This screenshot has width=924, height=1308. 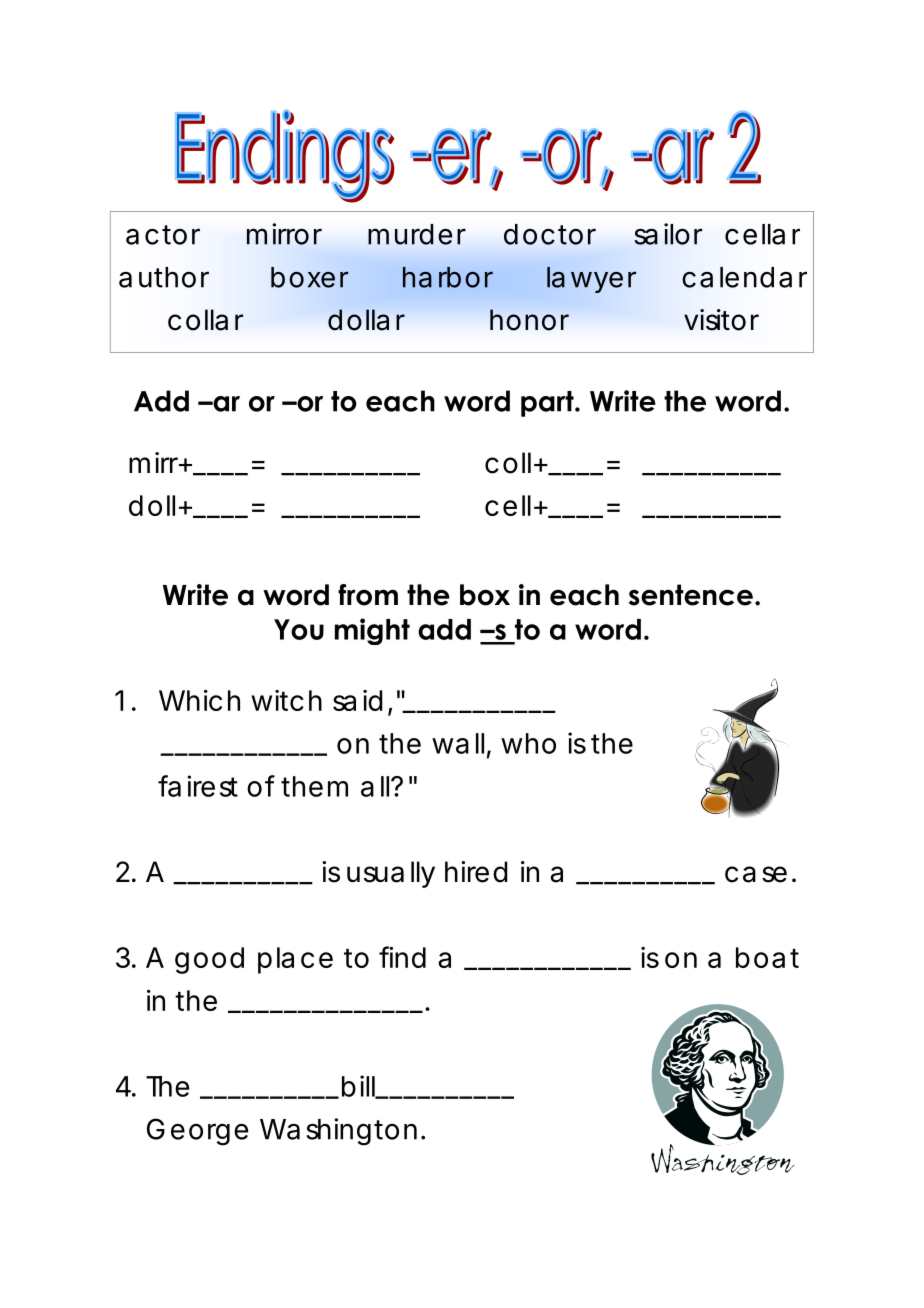 What do you see at coordinates (668, 234) in the screenshot?
I see `sailor` at bounding box center [668, 234].
